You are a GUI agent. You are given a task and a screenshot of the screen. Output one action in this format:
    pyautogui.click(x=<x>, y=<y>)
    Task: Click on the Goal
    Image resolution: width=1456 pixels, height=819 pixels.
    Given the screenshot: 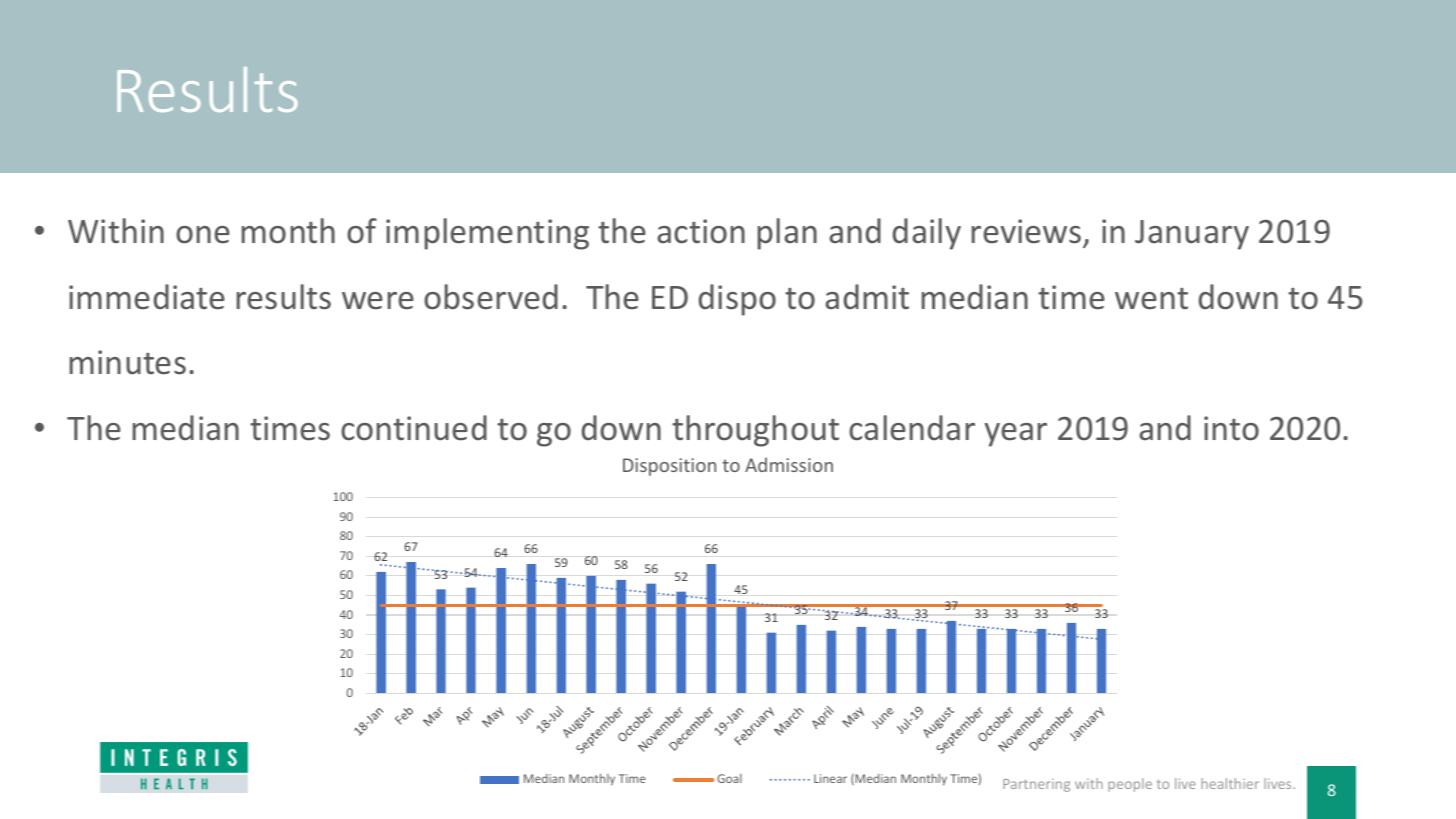 What is the action you would take?
    pyautogui.click(x=729, y=778)
